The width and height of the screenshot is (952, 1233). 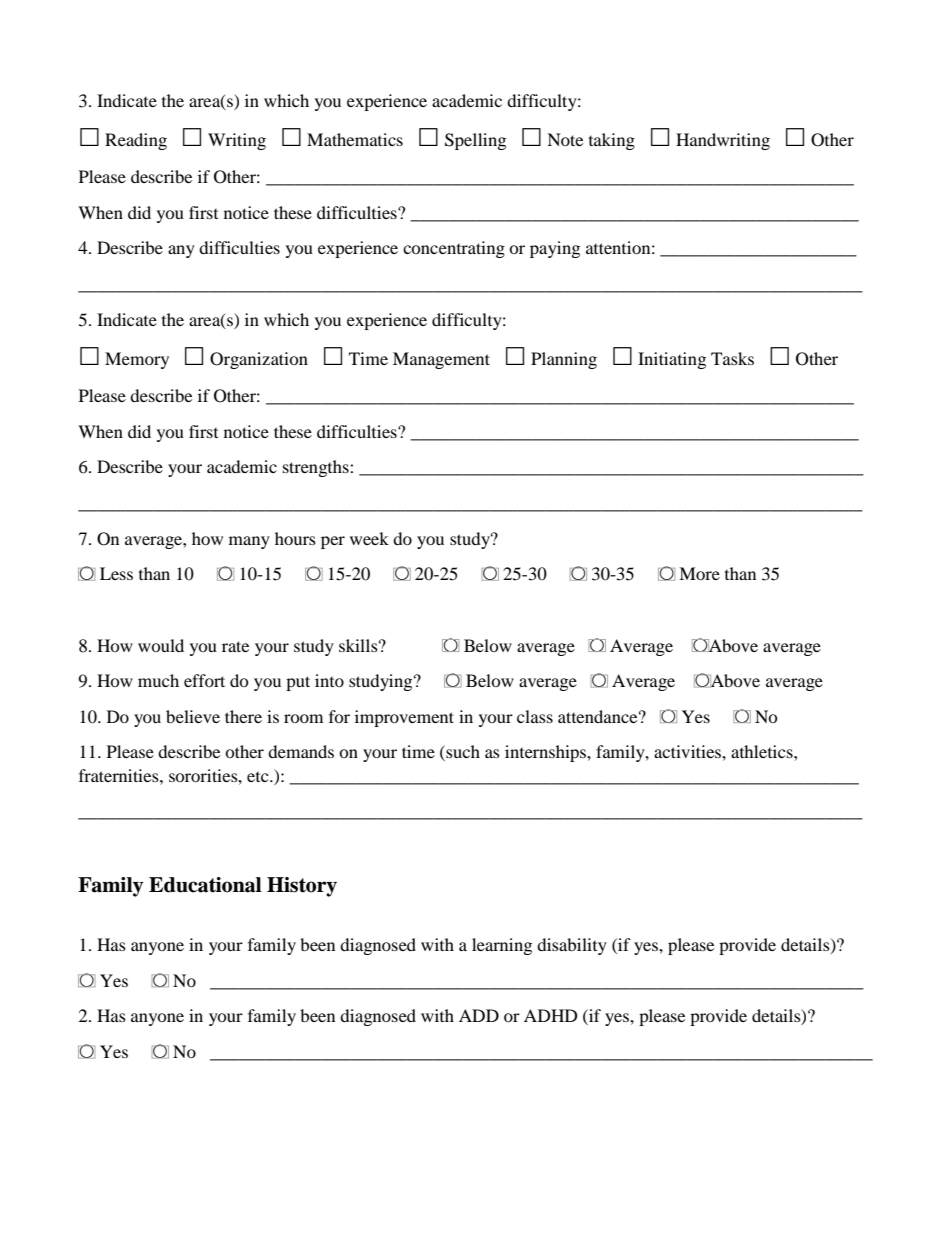 I want to click on Spelling, so click(x=475, y=141).
